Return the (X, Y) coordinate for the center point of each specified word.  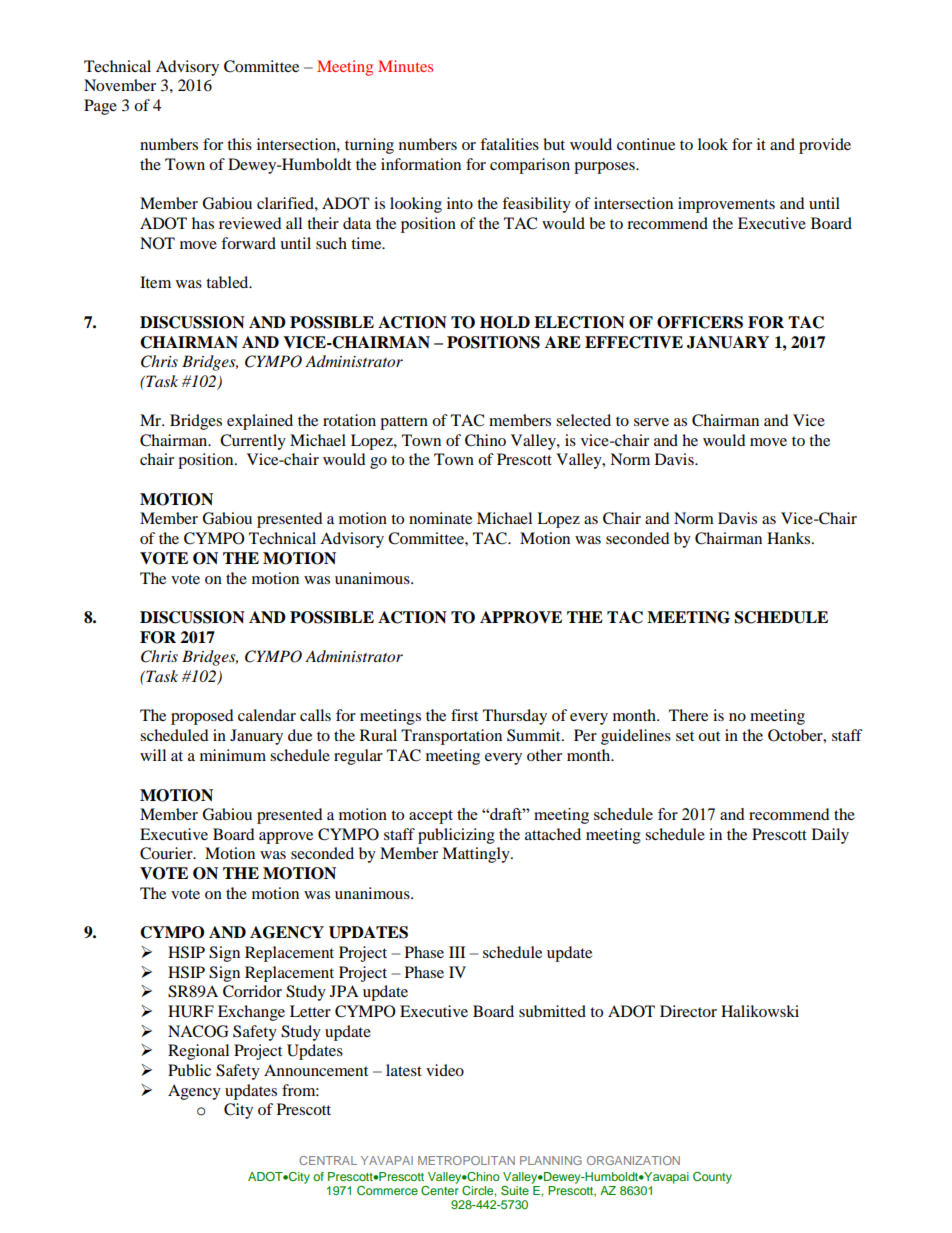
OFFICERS (700, 322)
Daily (830, 836)
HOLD (505, 322)
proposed (202, 717)
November (120, 85)
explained (260, 422)
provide (825, 146)
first (464, 715)
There (688, 715)
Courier (167, 853)
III (457, 952)
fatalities (509, 144)
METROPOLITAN (466, 1160)
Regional (198, 1052)
